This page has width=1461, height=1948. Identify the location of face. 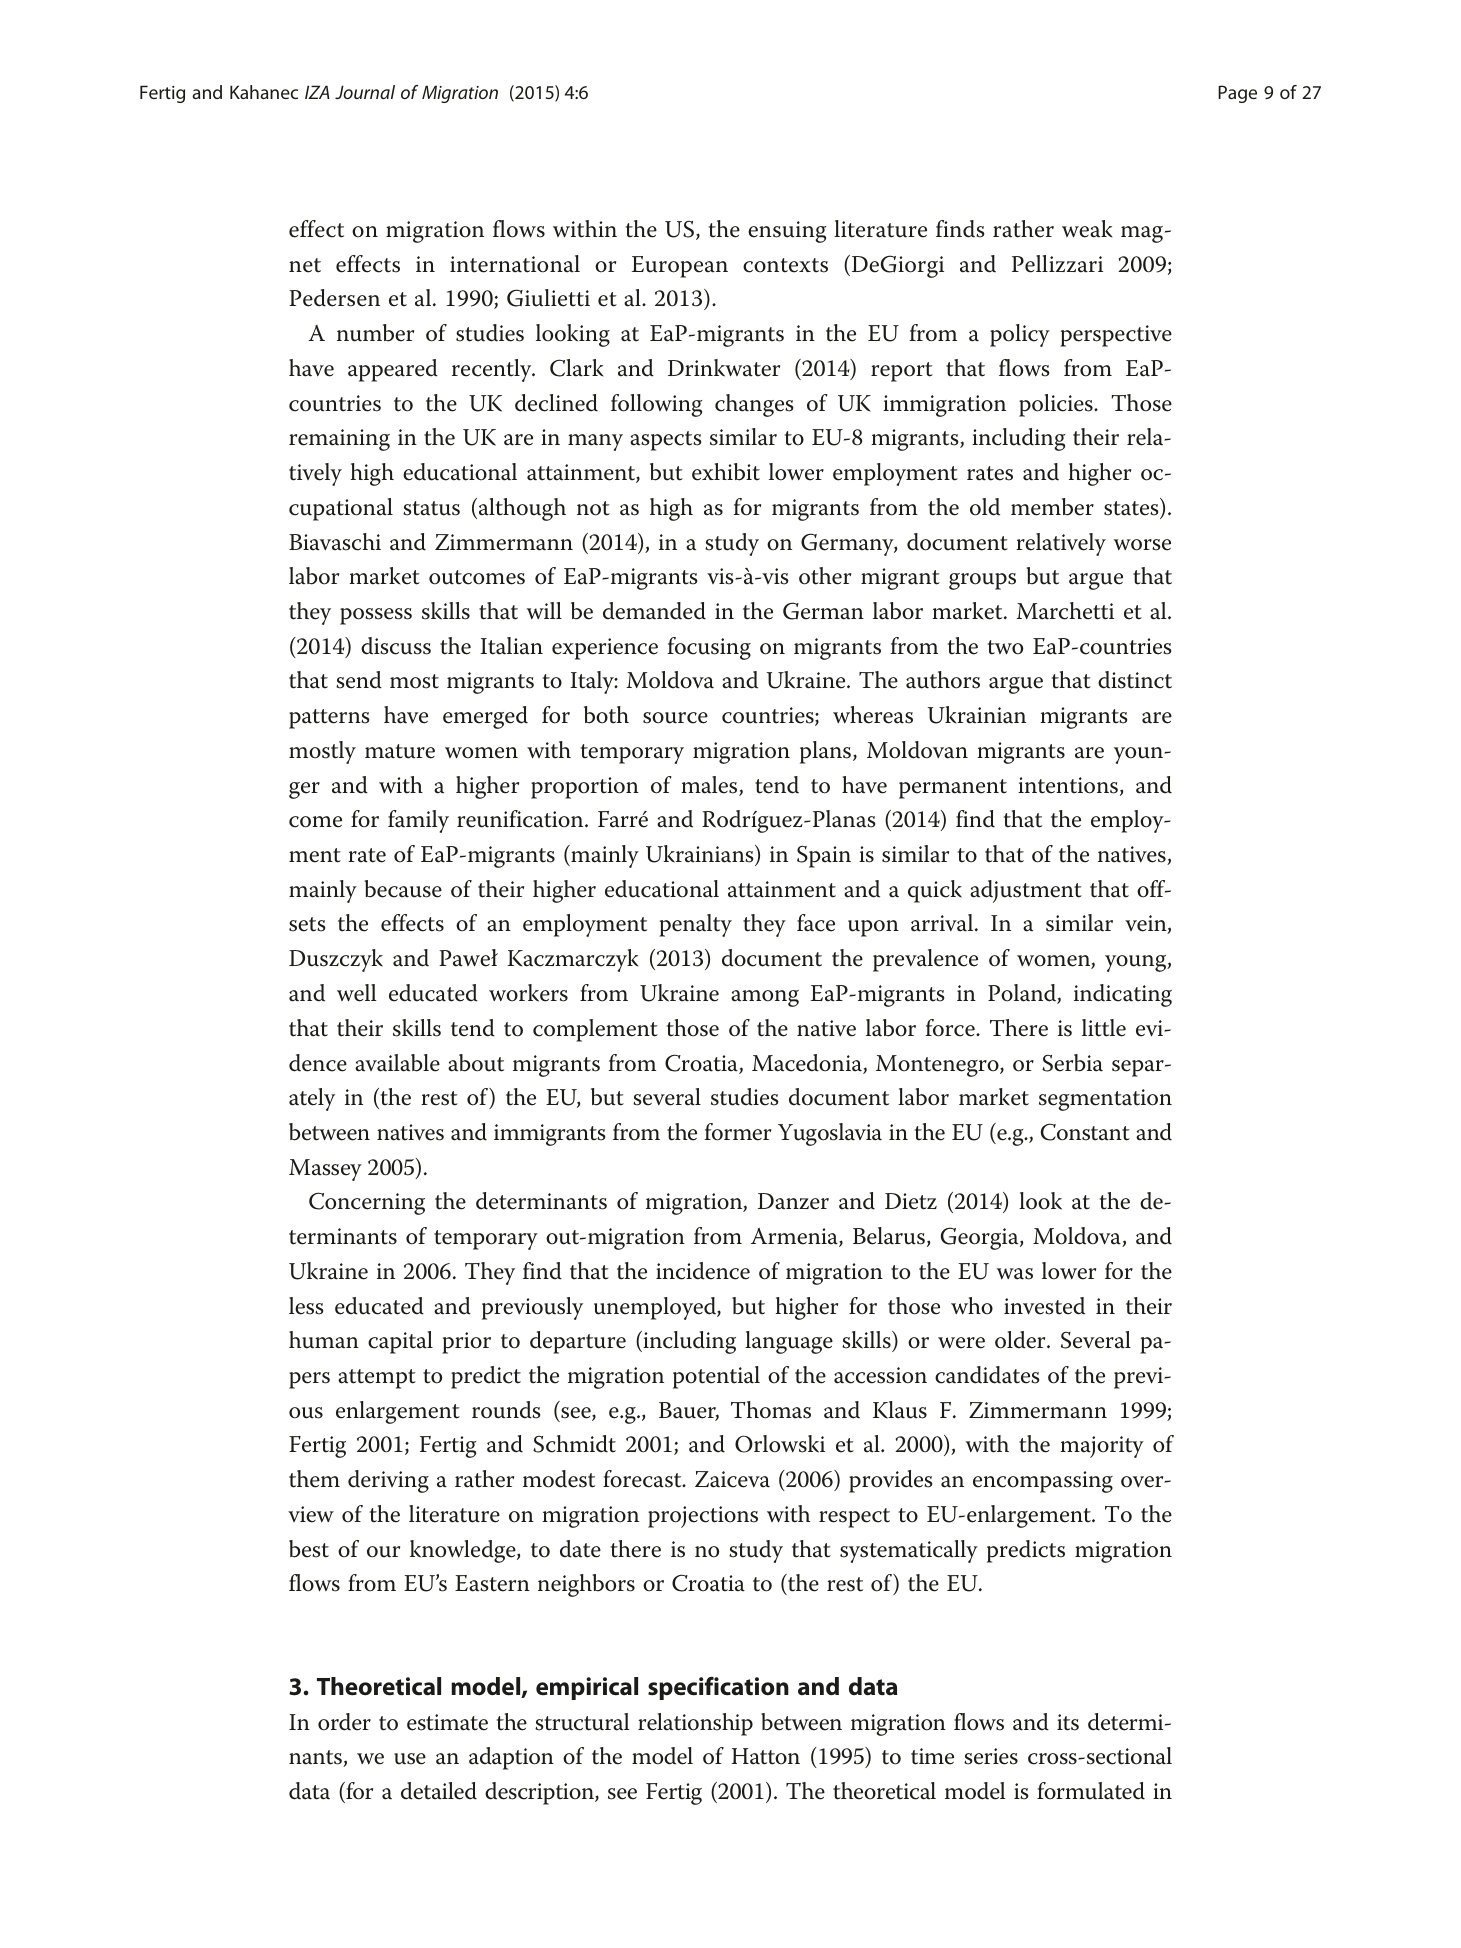
(816, 923).
